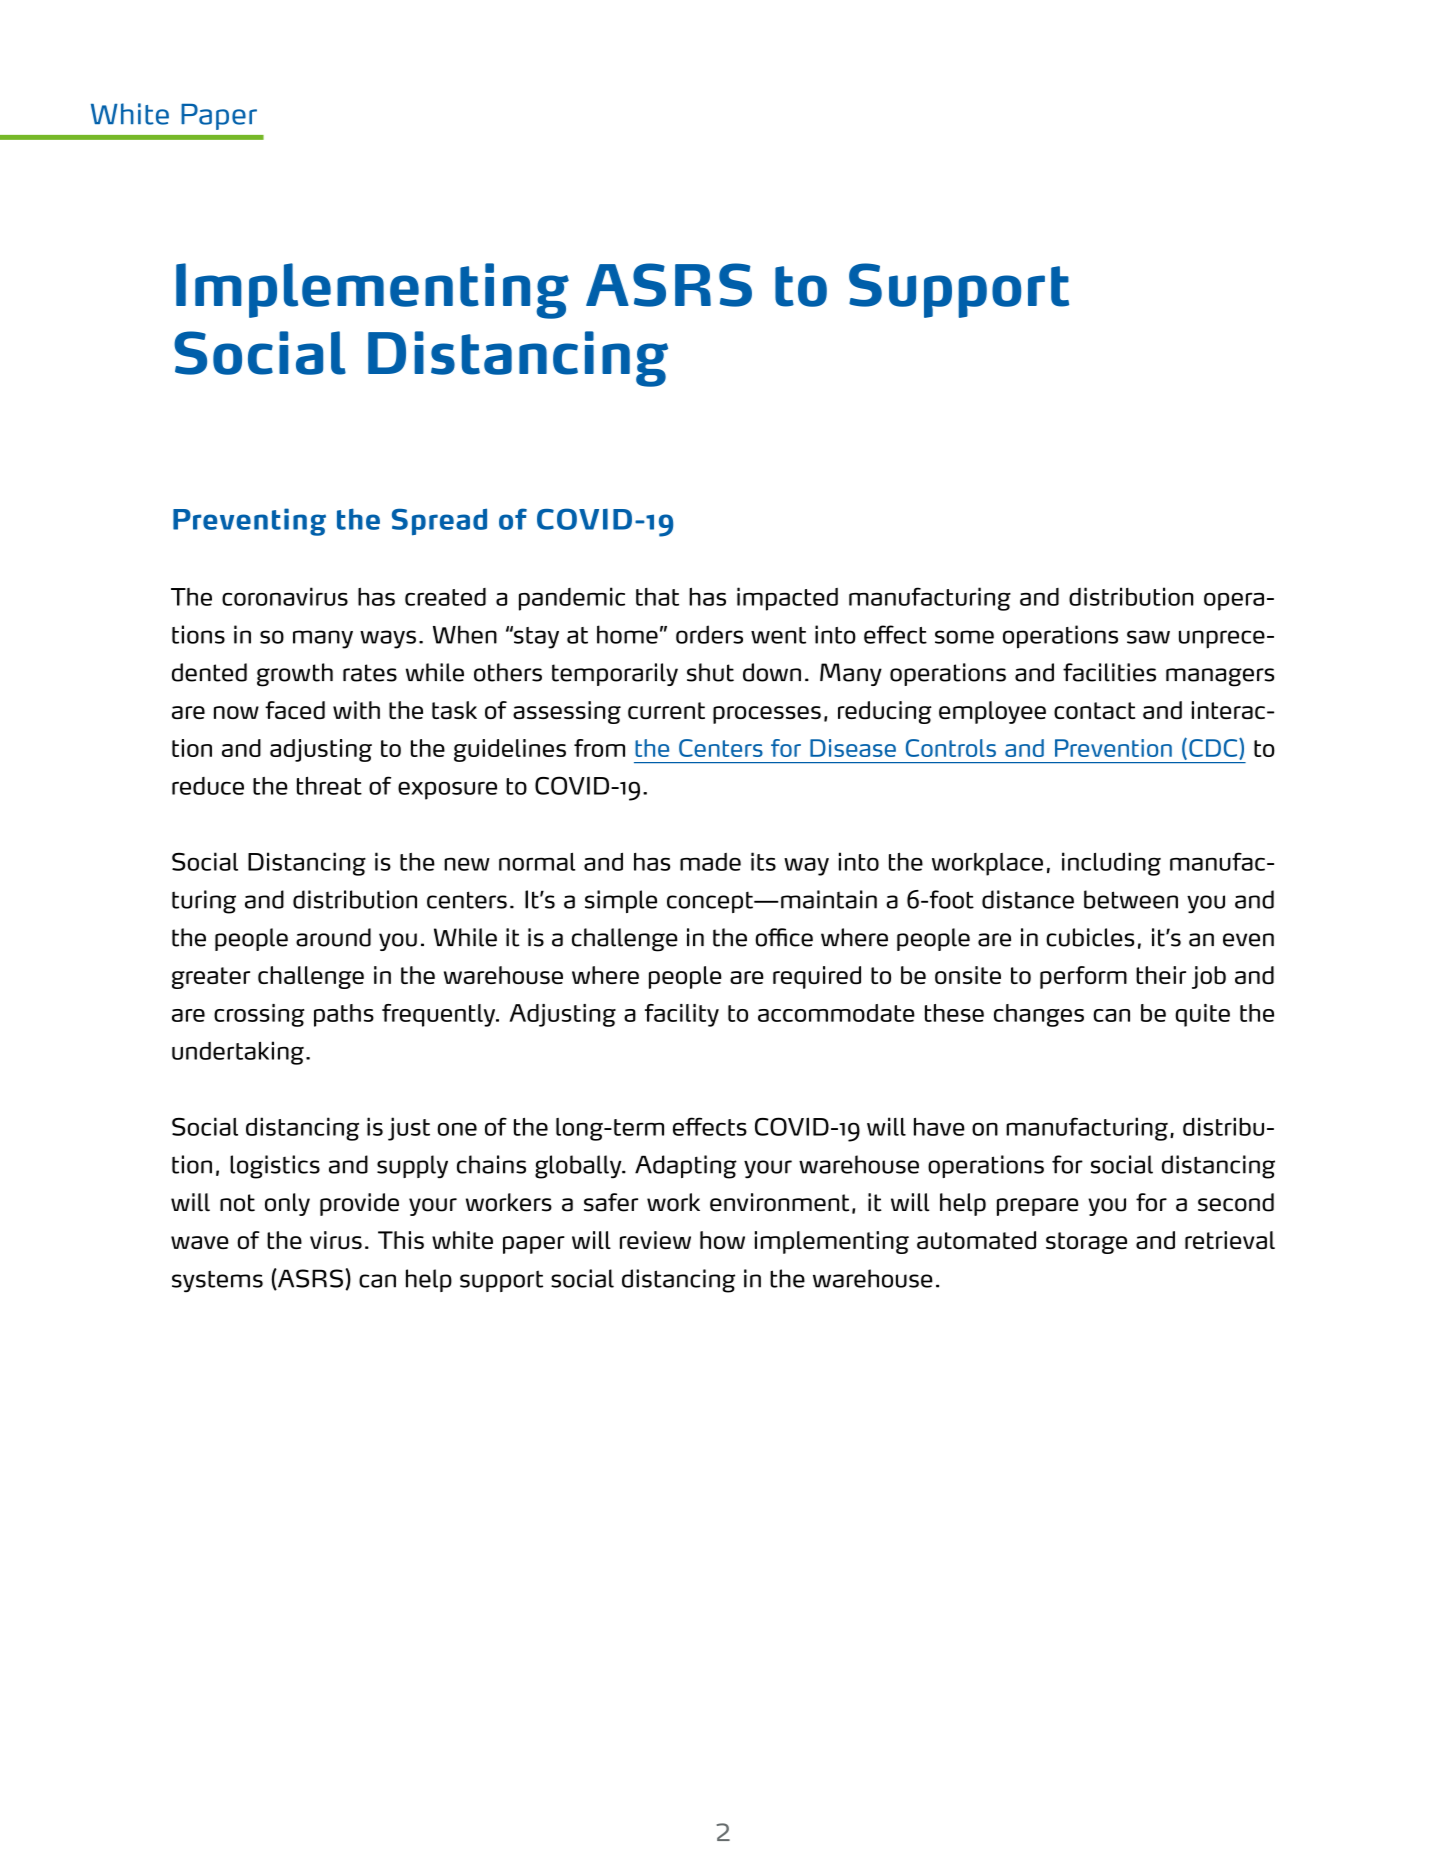 The image size is (1446, 1871). What do you see at coordinates (439, 521) in the screenshot?
I see `Spread` at bounding box center [439, 521].
